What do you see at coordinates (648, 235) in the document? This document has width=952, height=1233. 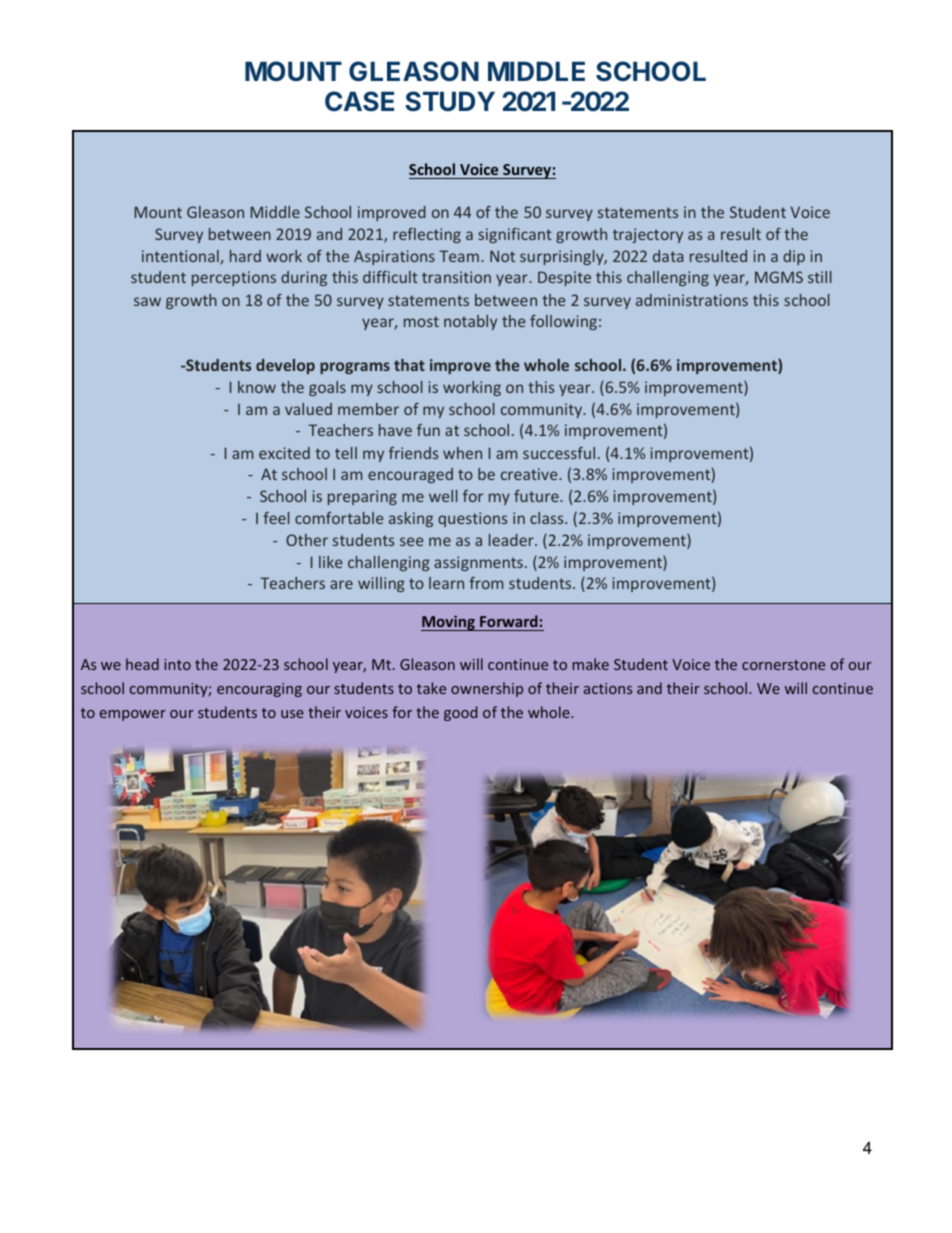 I see `trajectory` at bounding box center [648, 235].
